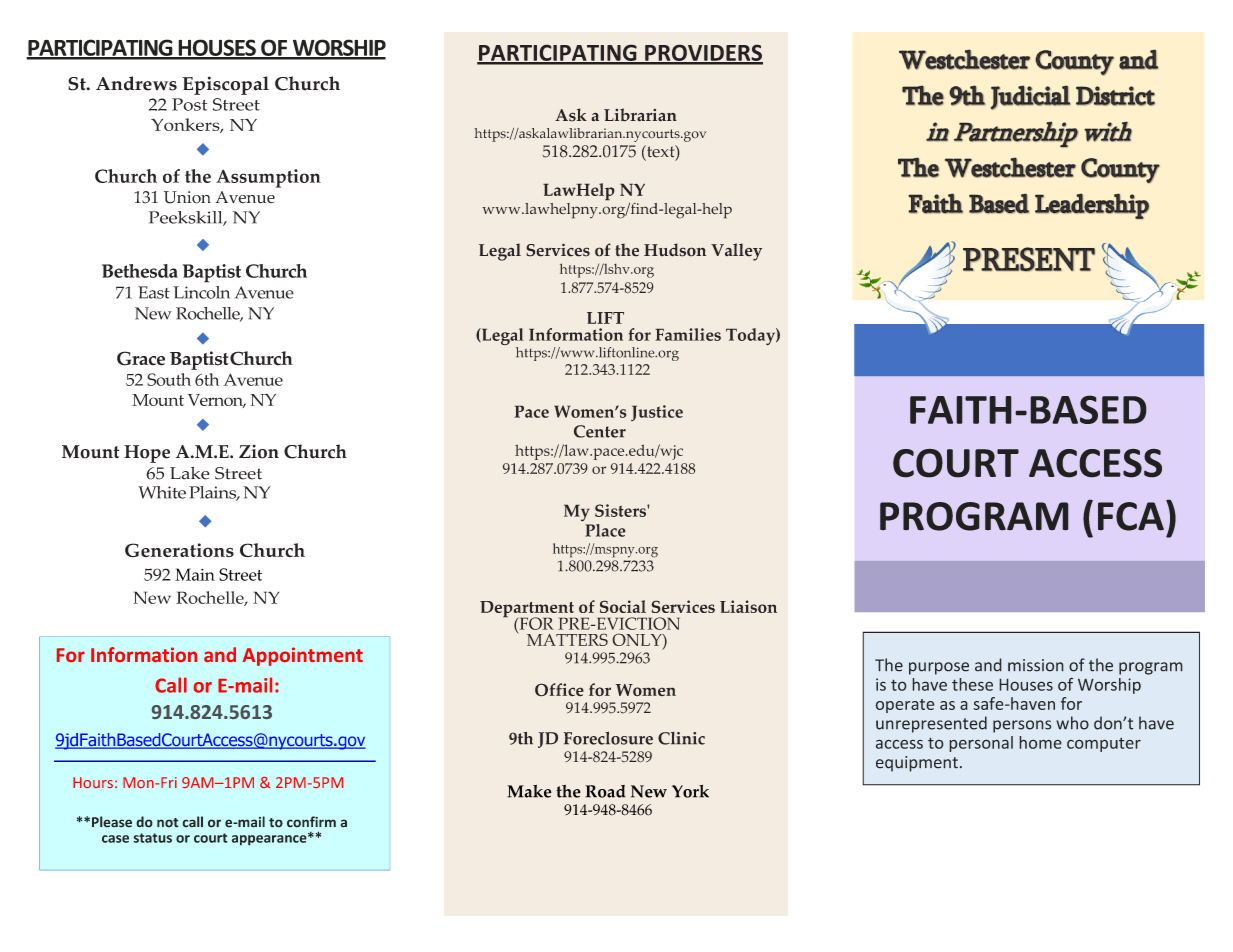 Image resolution: width=1233 pixels, height=952 pixels. Describe the element at coordinates (600, 431) in the document. I see `Center` at that location.
